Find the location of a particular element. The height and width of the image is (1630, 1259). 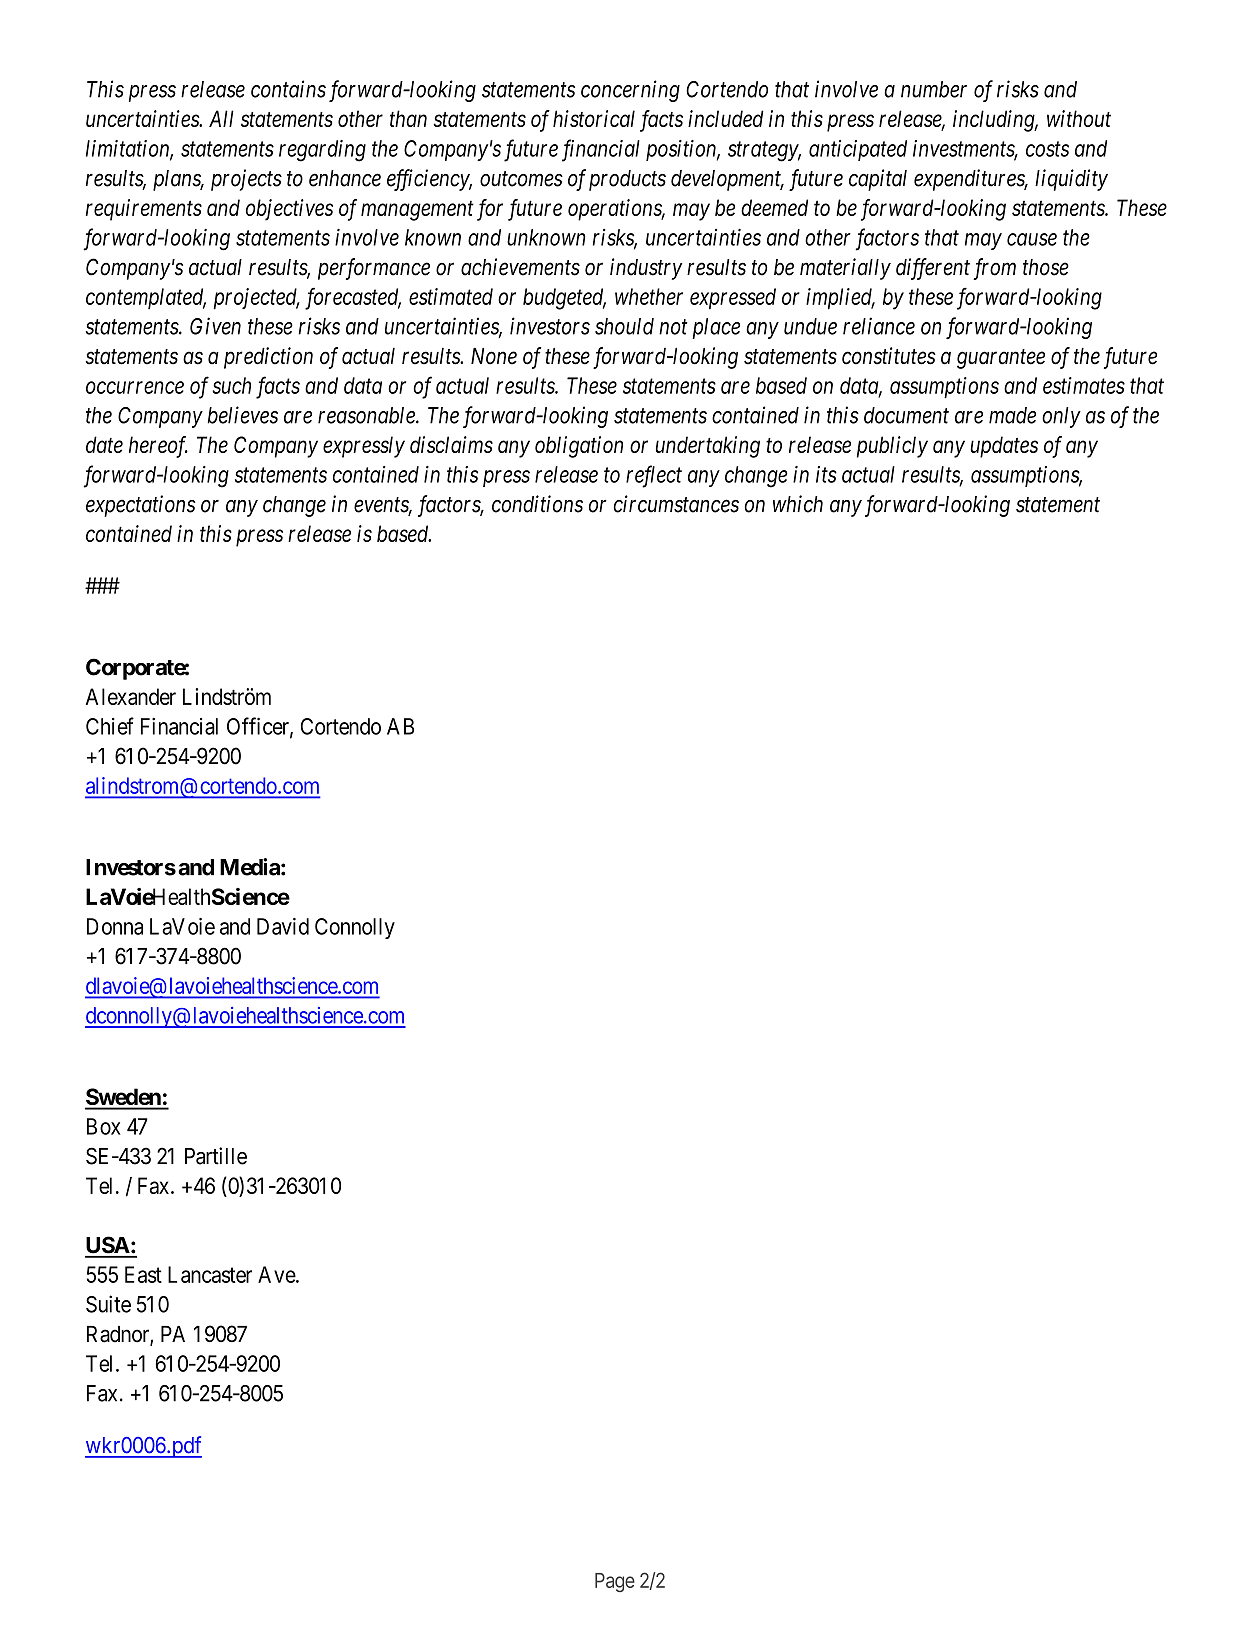

East is located at coordinates (143, 1274).
